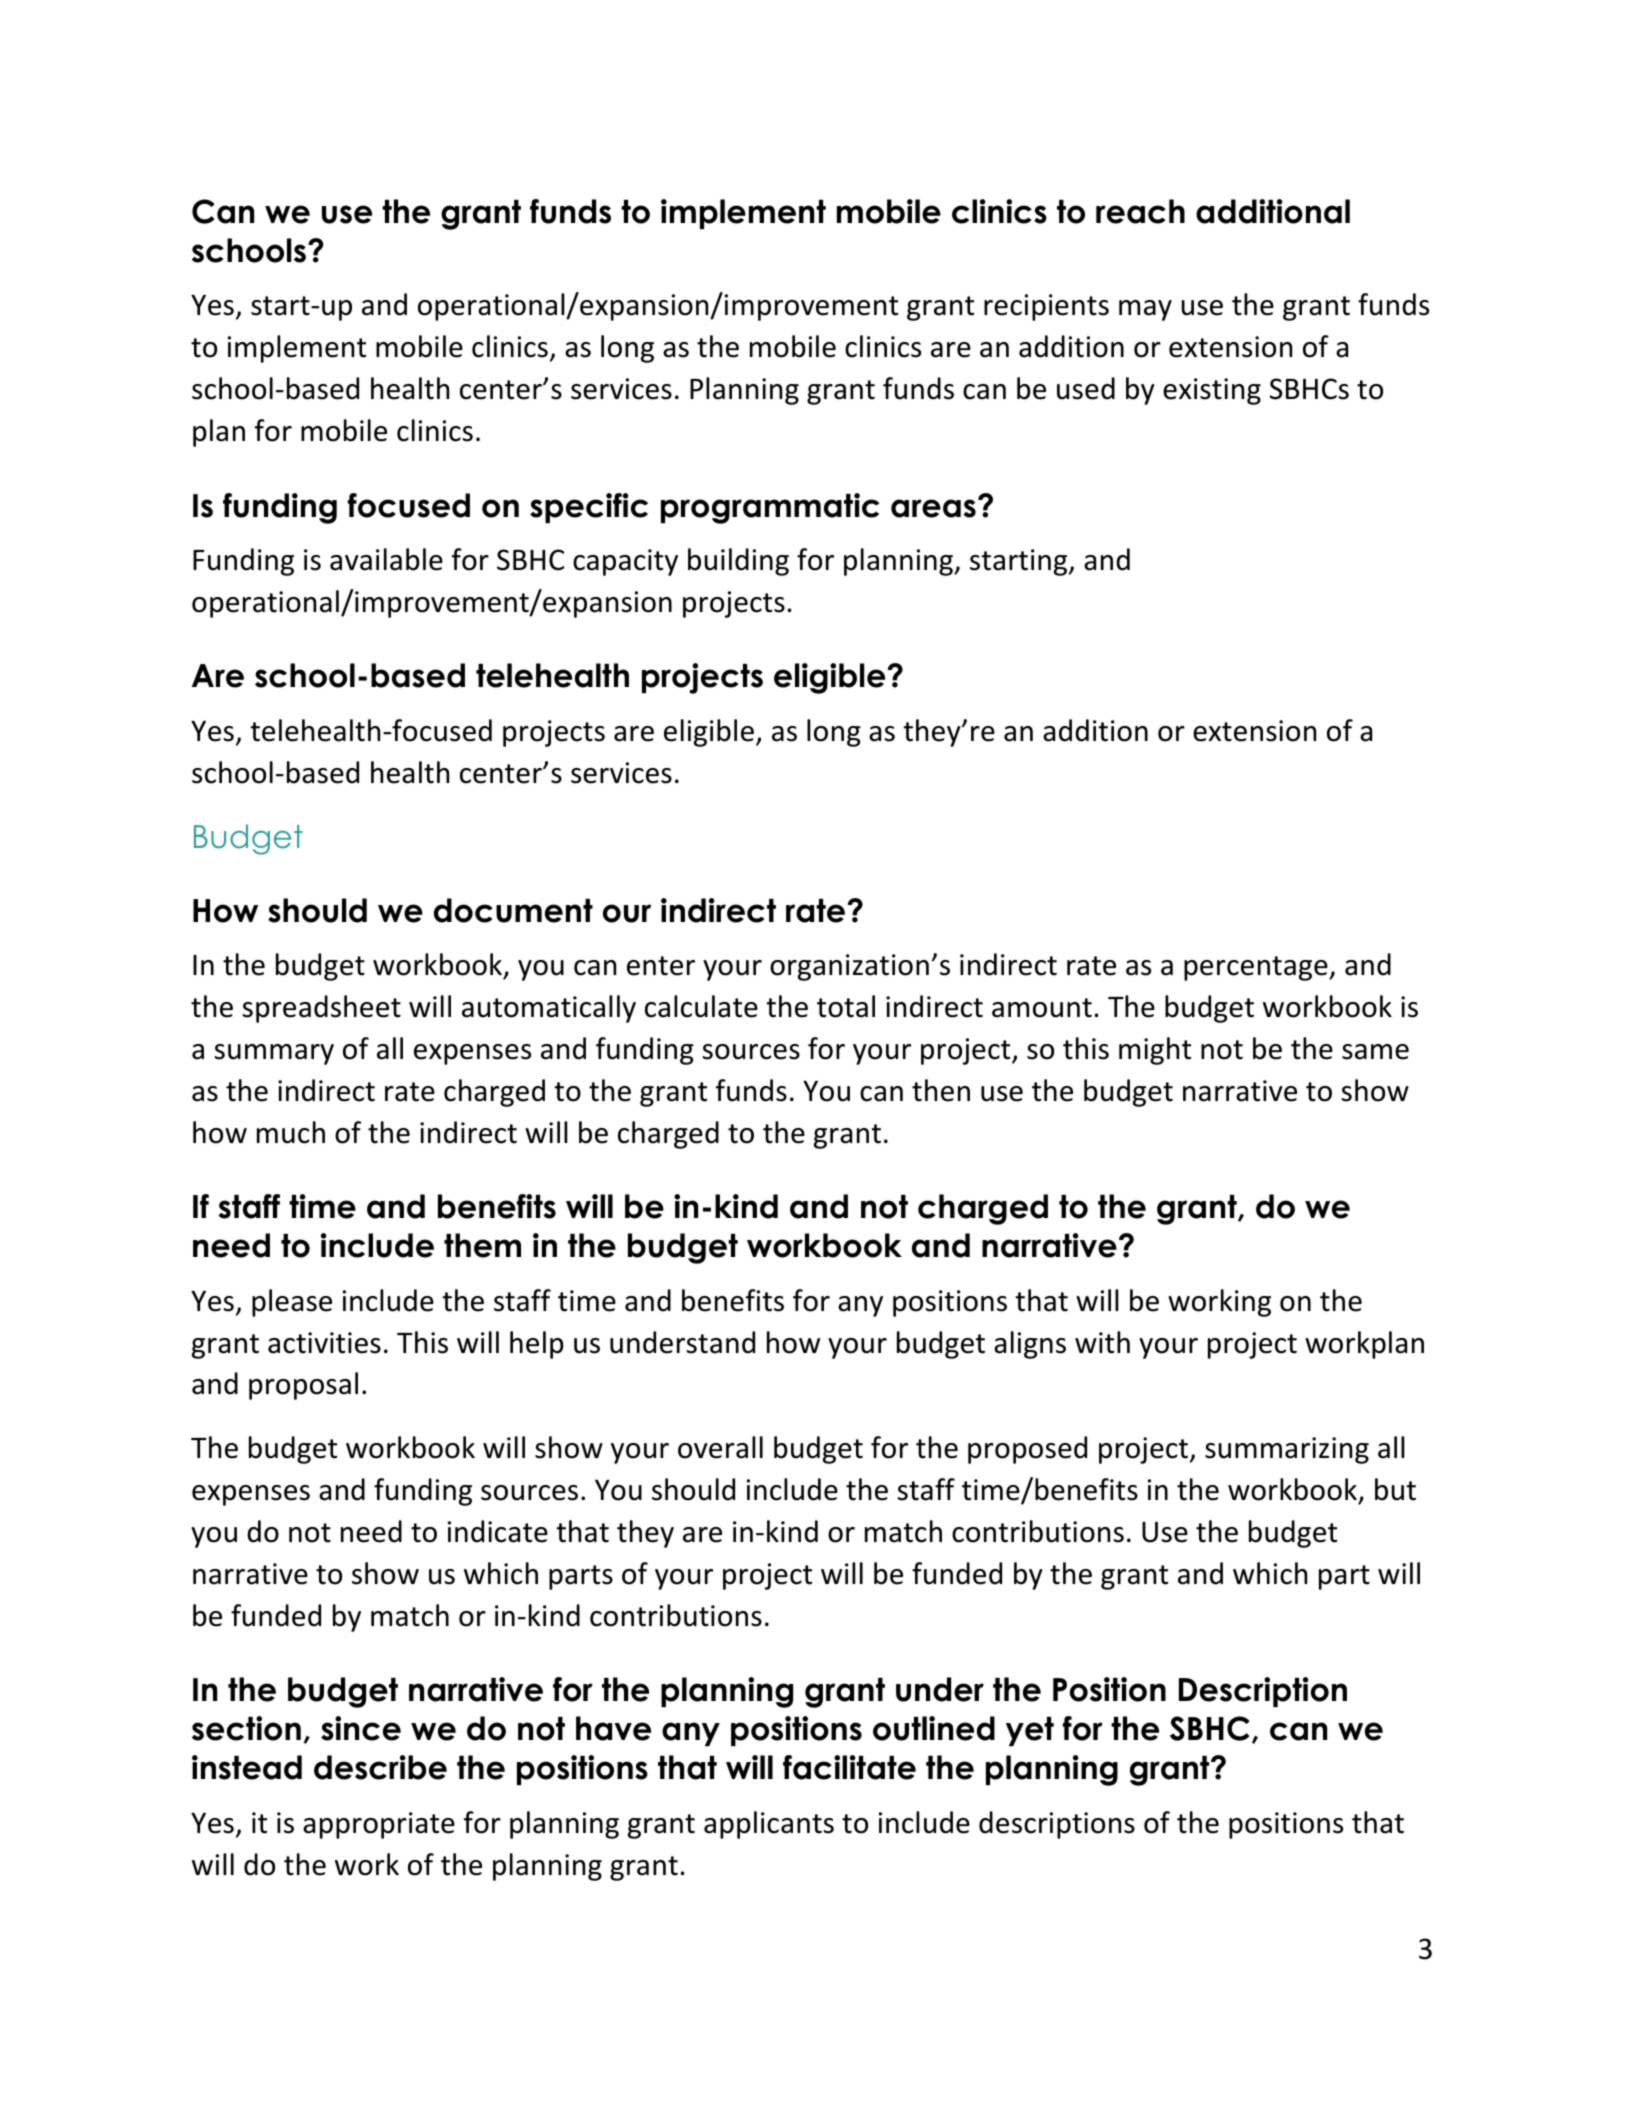 The height and width of the screenshot is (2103, 1625). I want to click on specific, so click(589, 508).
